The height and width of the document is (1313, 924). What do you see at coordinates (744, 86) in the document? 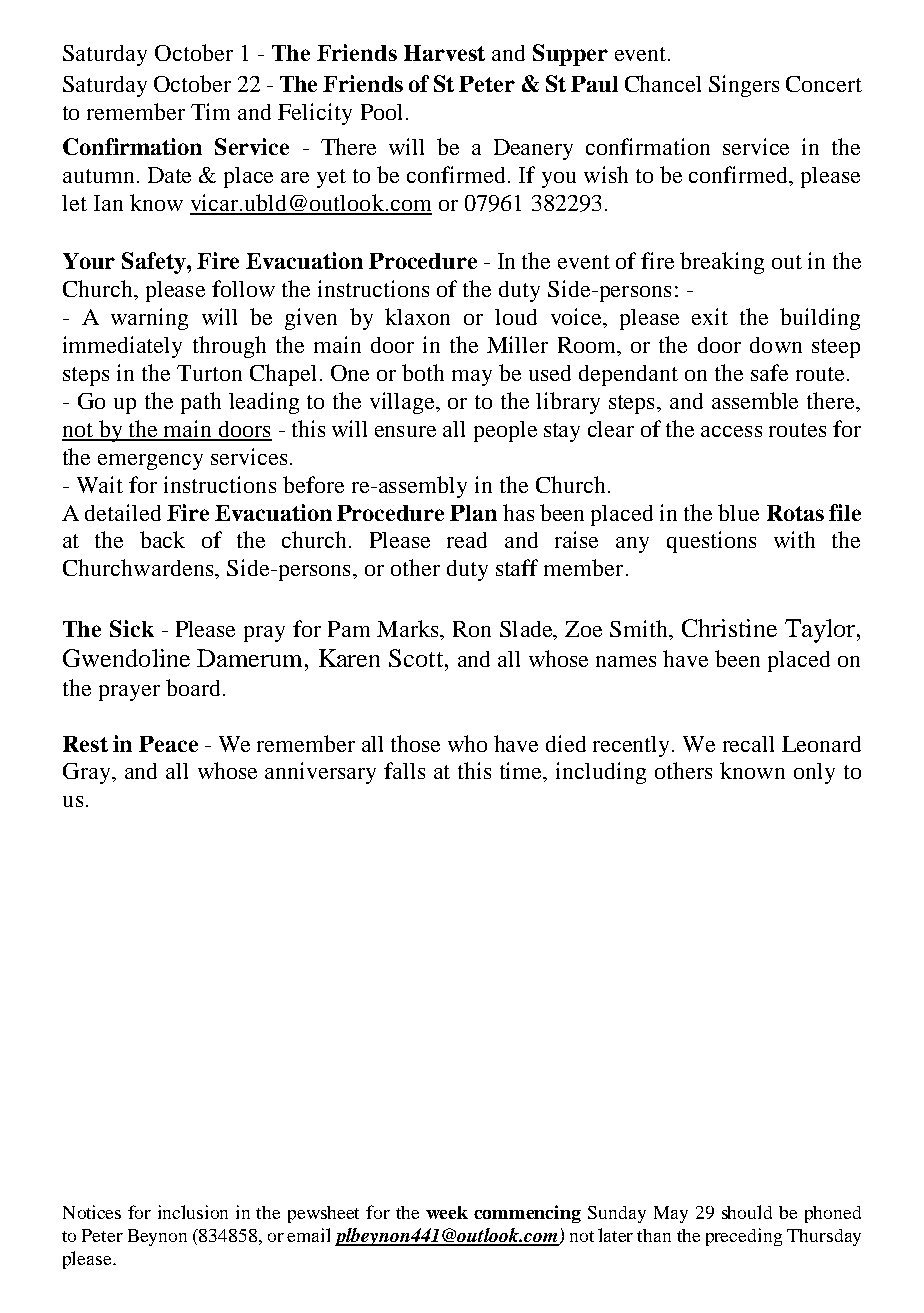
I see `Singers` at bounding box center [744, 86].
